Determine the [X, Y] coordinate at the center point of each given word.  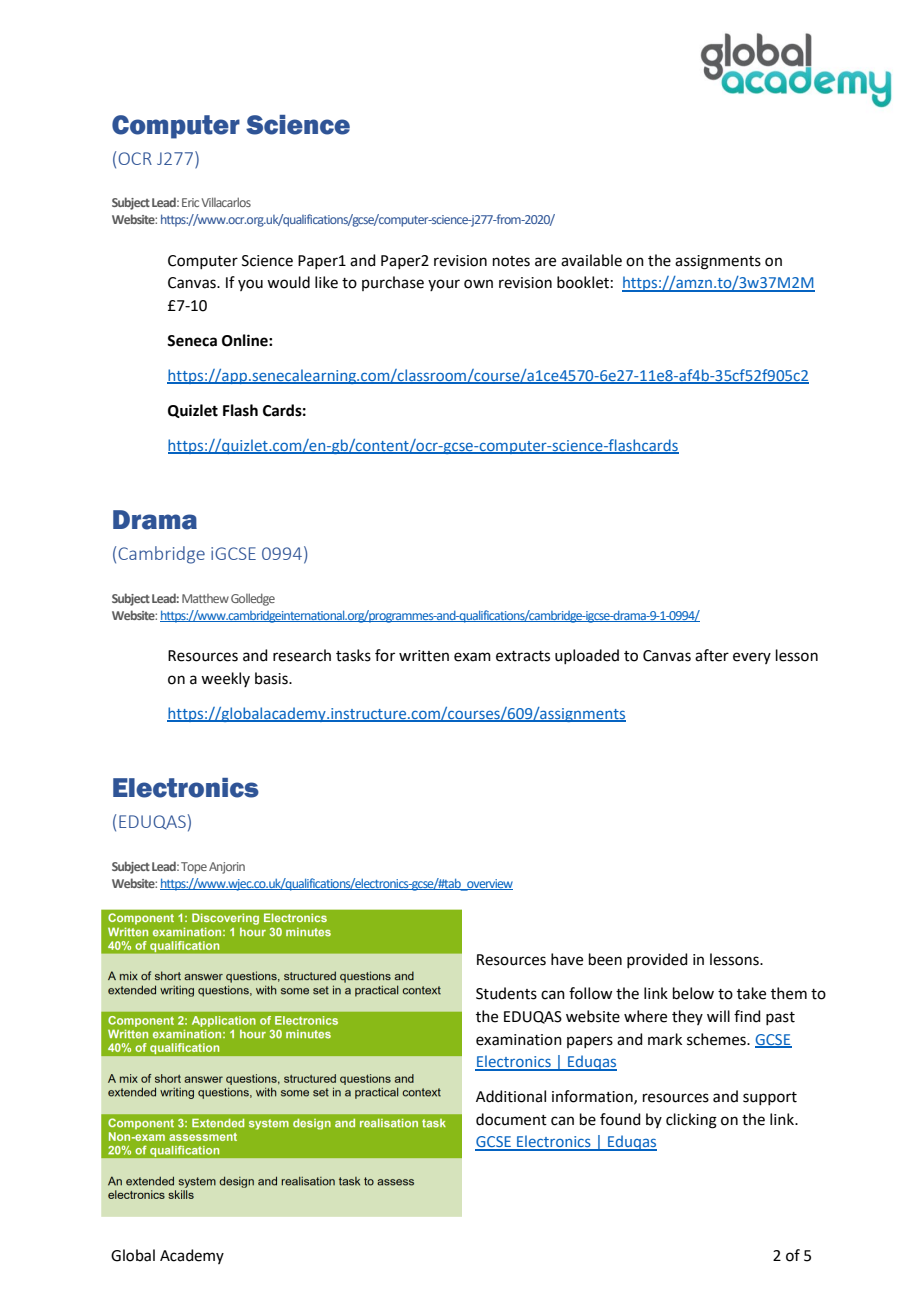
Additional [511, 1096]
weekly [225, 679]
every [752, 658]
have [567, 959]
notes [511, 261]
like [326, 282]
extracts [523, 656]
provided [657, 960]
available [591, 260]
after [712, 655]
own [478, 284]
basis [272, 678]
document [511, 1119]
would [288, 282]
